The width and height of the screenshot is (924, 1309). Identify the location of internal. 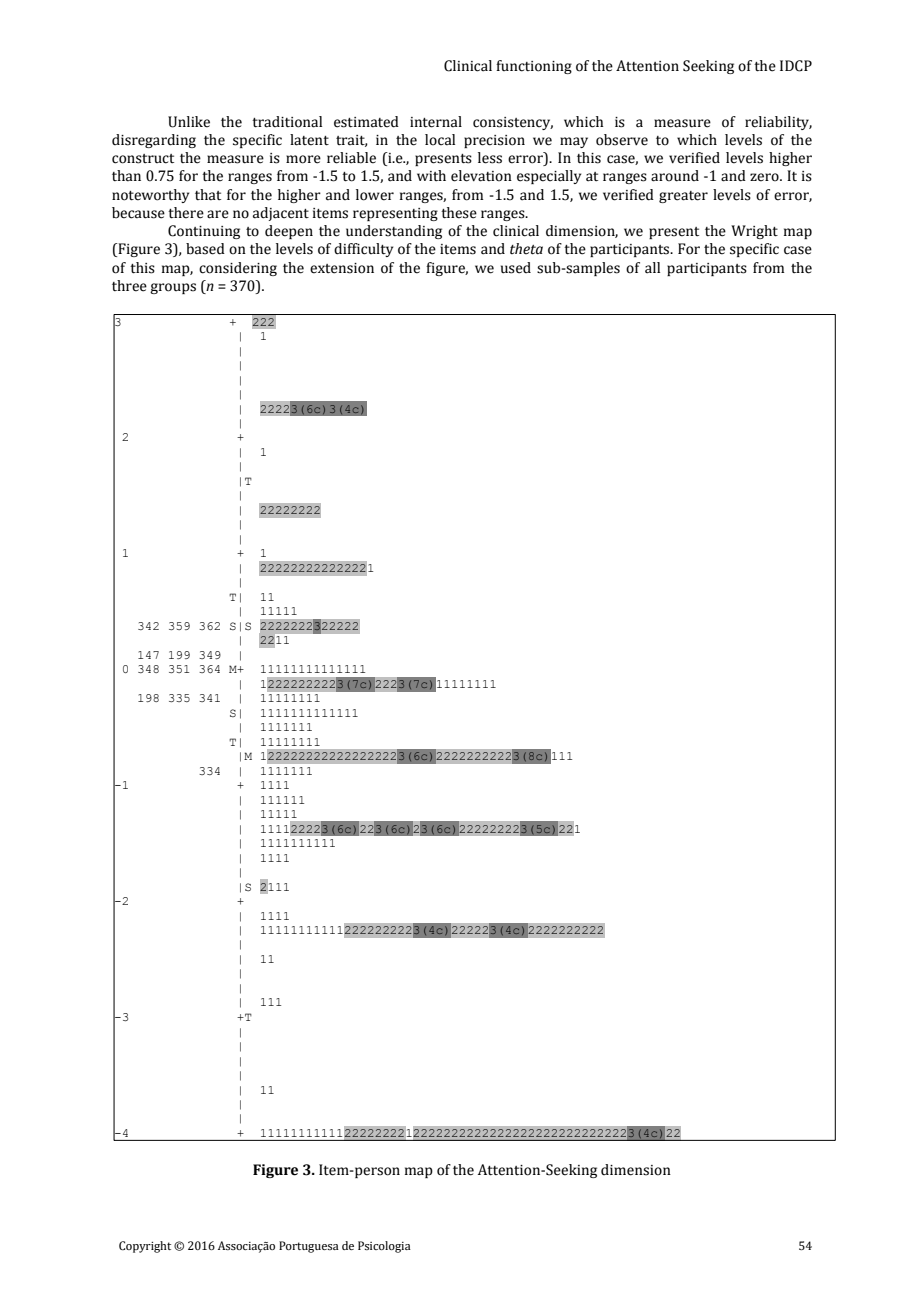
(436, 122).
